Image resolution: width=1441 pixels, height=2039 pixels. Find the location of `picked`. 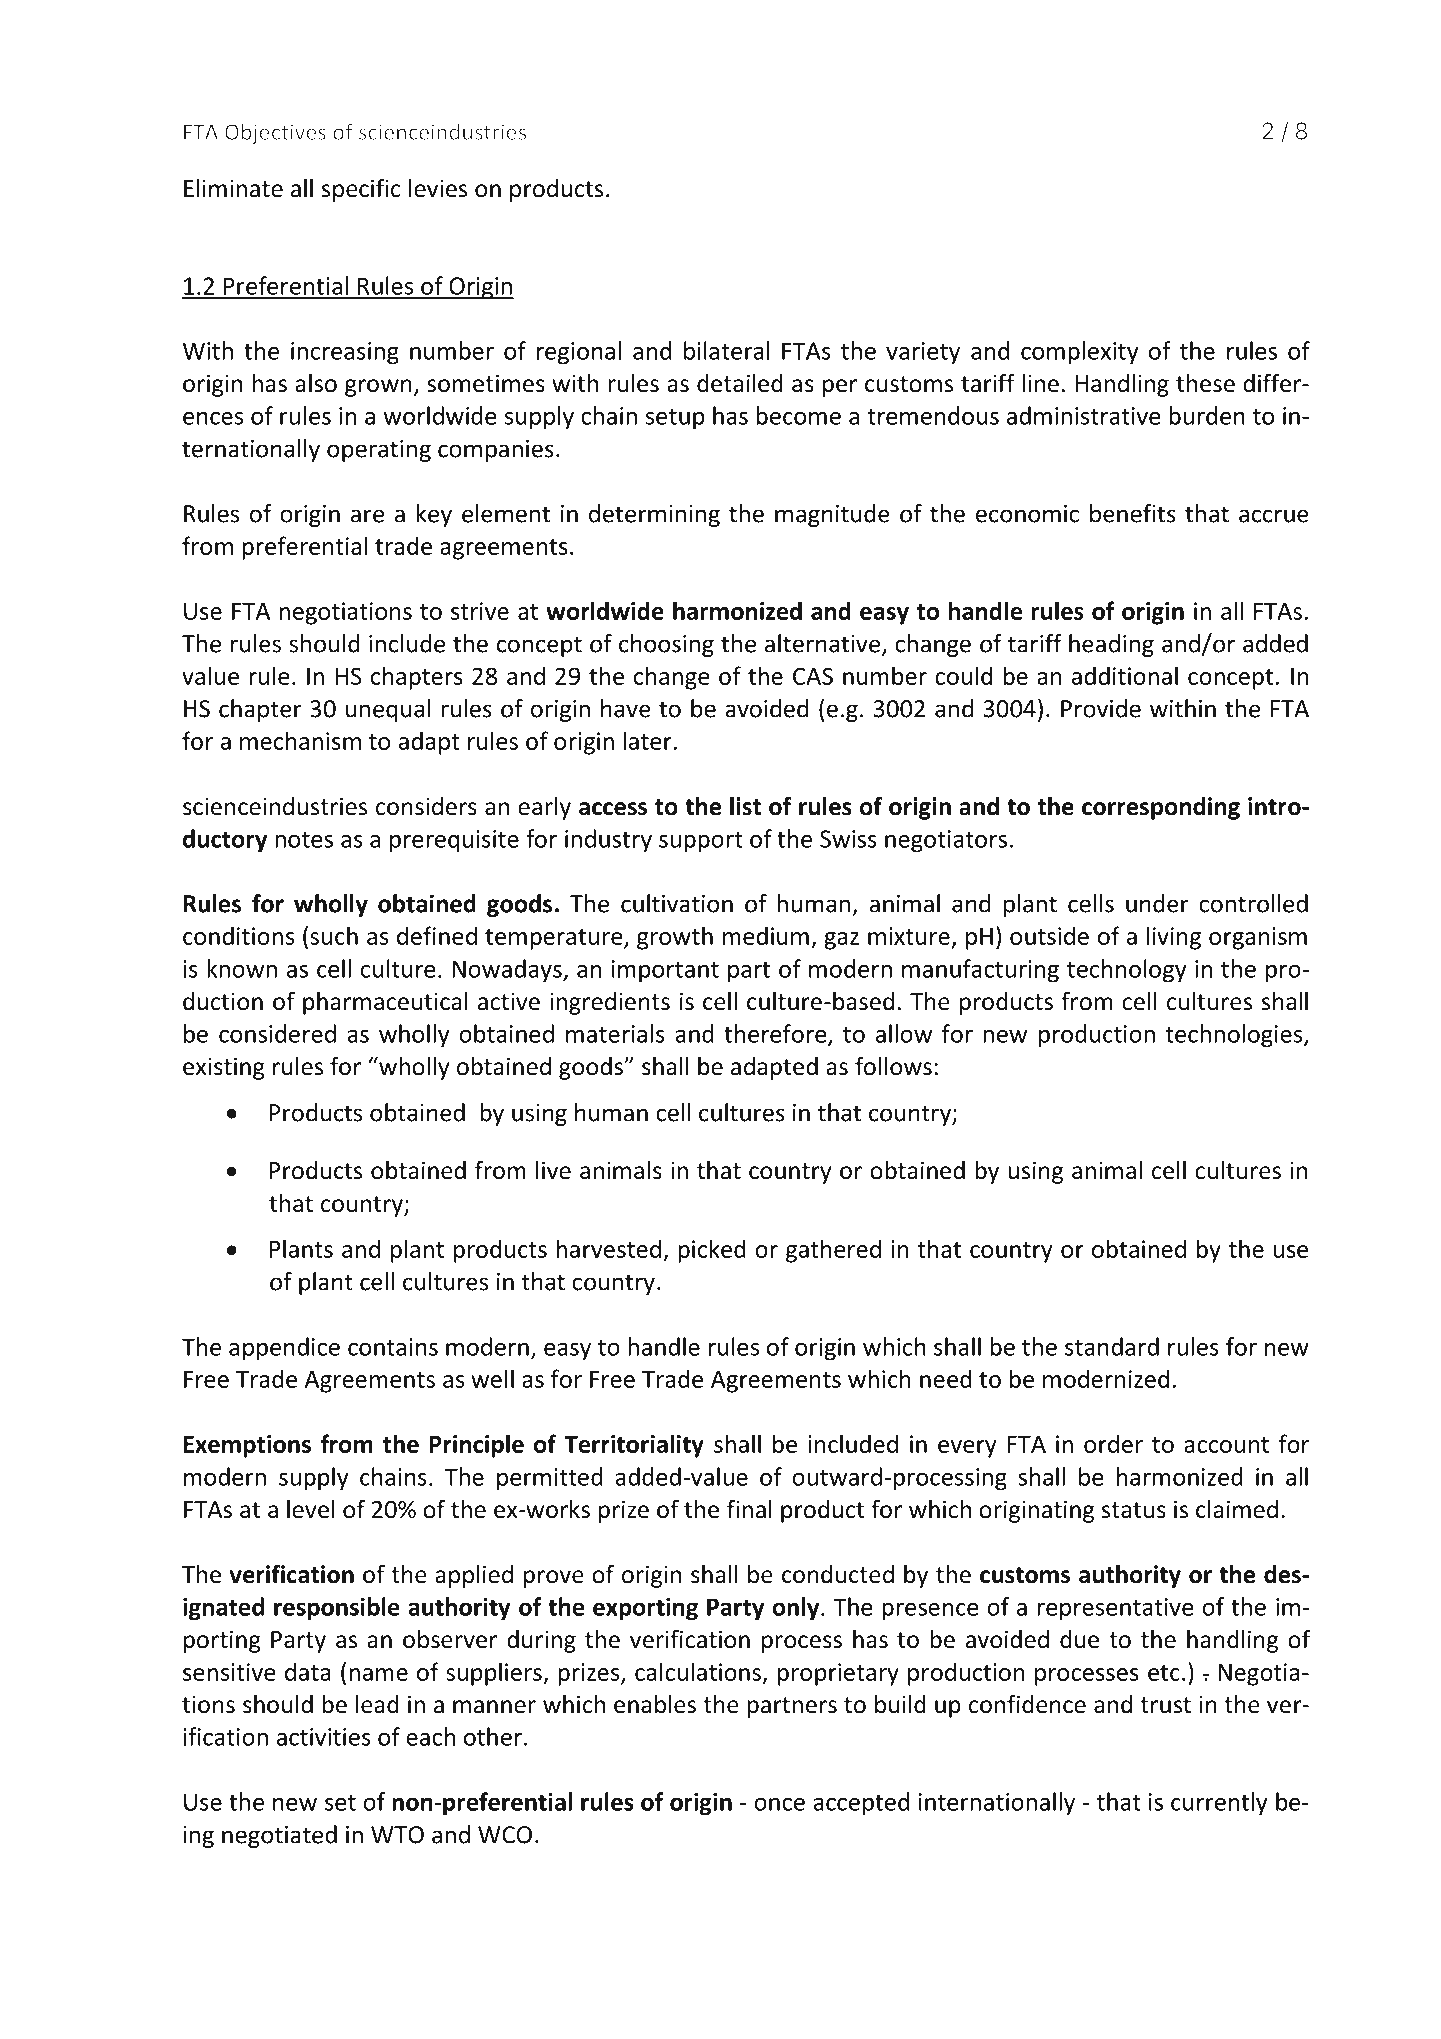

picked is located at coordinates (712, 1251).
